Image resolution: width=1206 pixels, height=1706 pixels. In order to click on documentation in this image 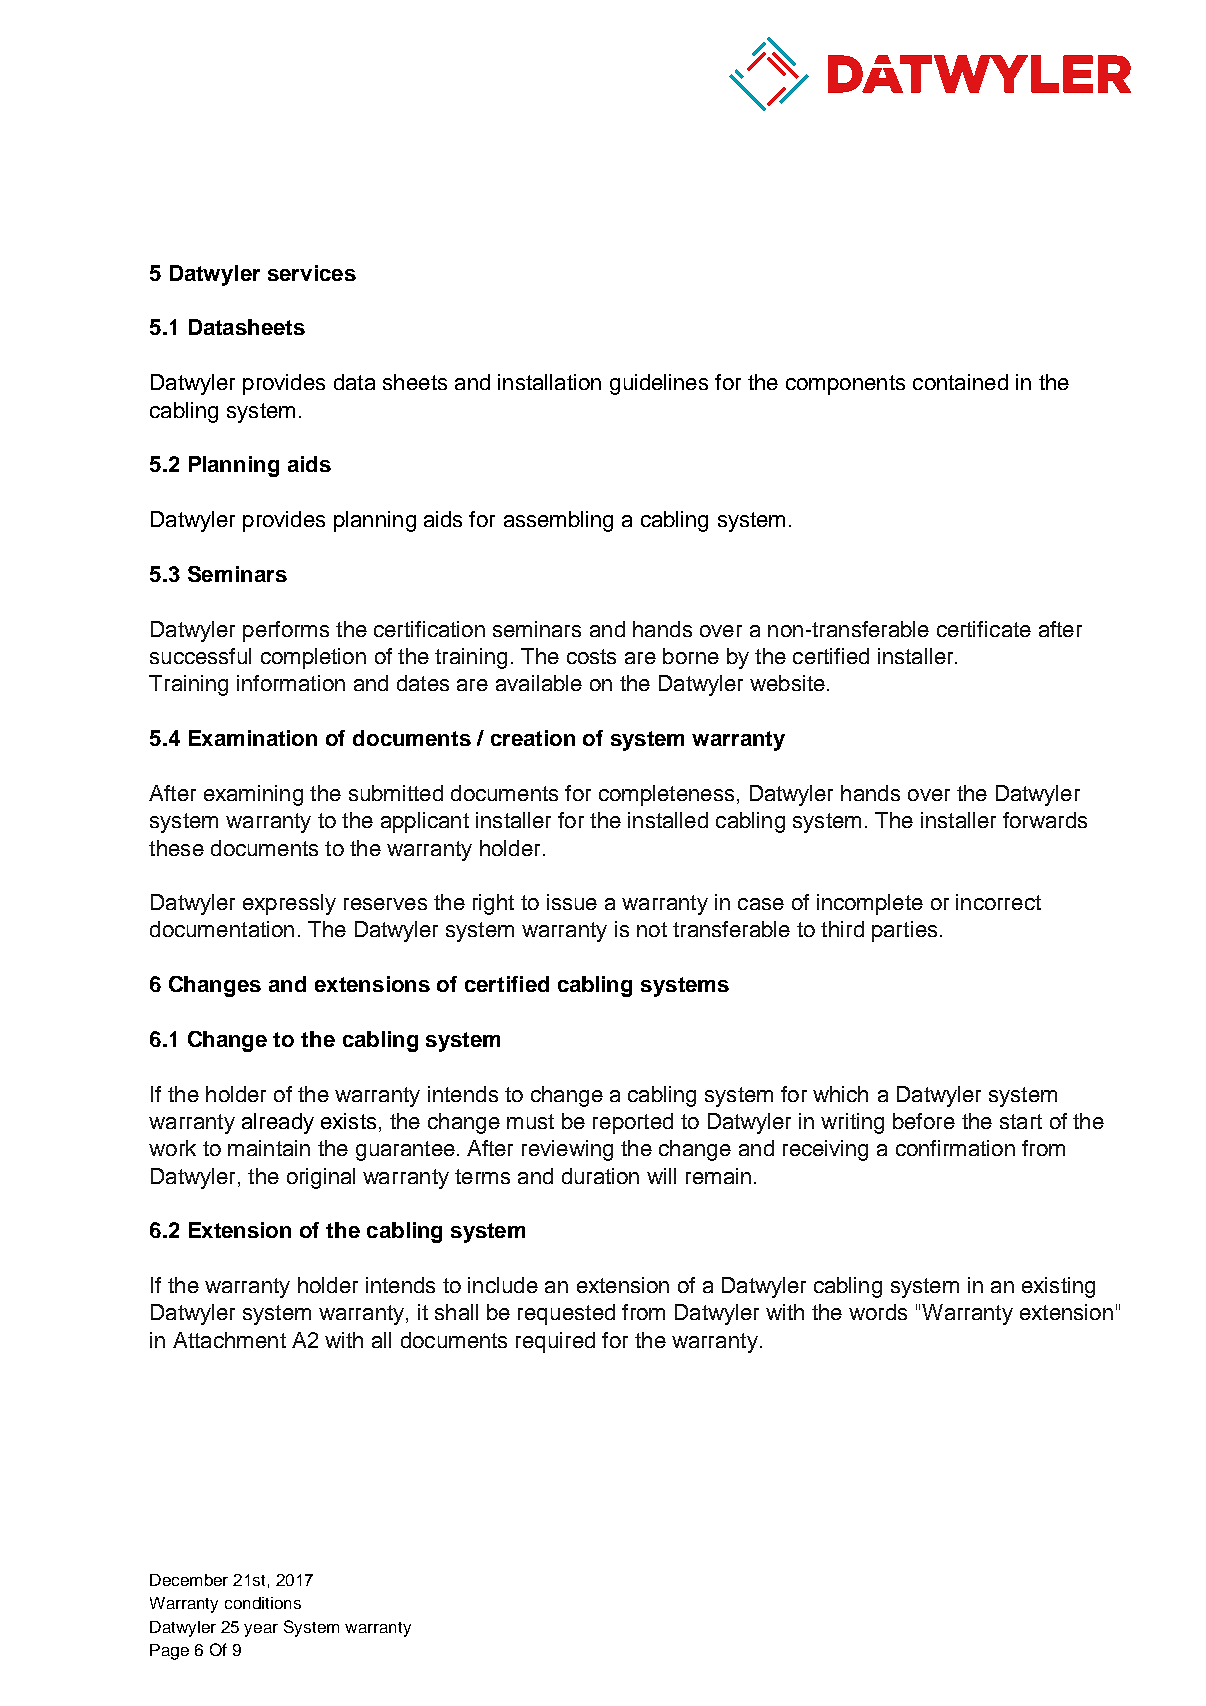, I will do `click(222, 929)`.
